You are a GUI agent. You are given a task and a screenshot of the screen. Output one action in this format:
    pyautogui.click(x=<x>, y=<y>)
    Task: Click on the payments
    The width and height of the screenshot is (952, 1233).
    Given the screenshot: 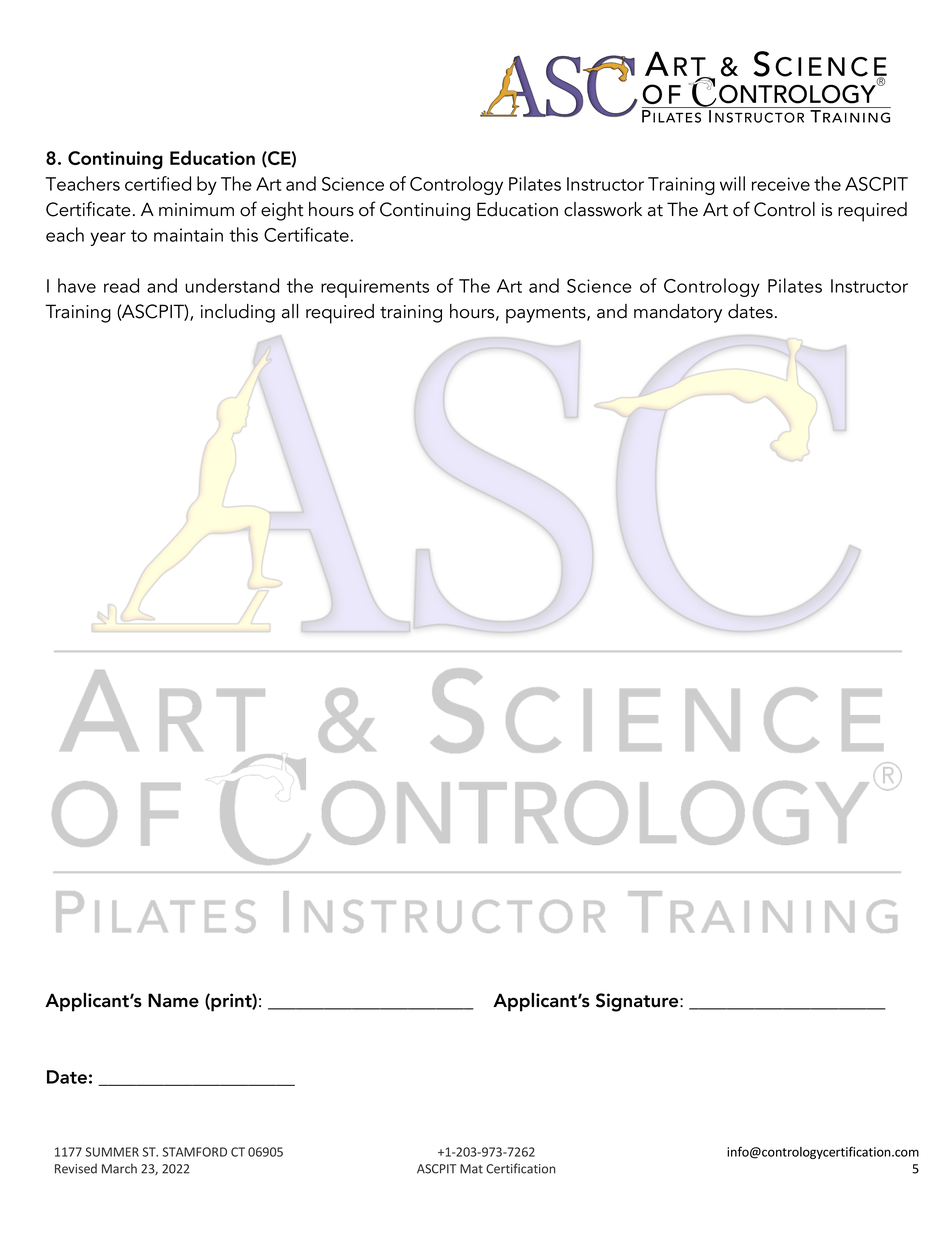 What is the action you would take?
    pyautogui.click(x=547, y=315)
